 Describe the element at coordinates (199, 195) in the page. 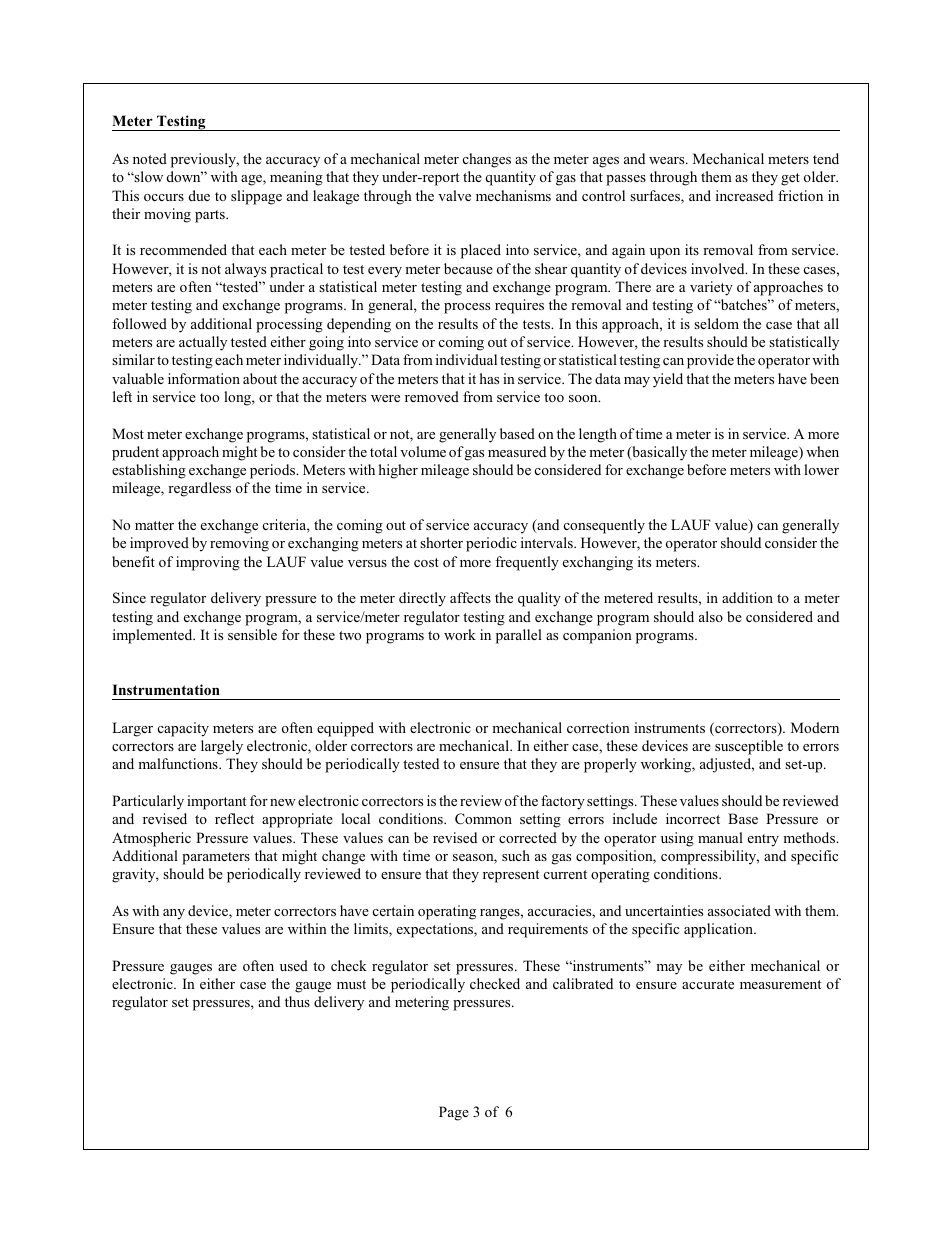

I see `due` at that location.
